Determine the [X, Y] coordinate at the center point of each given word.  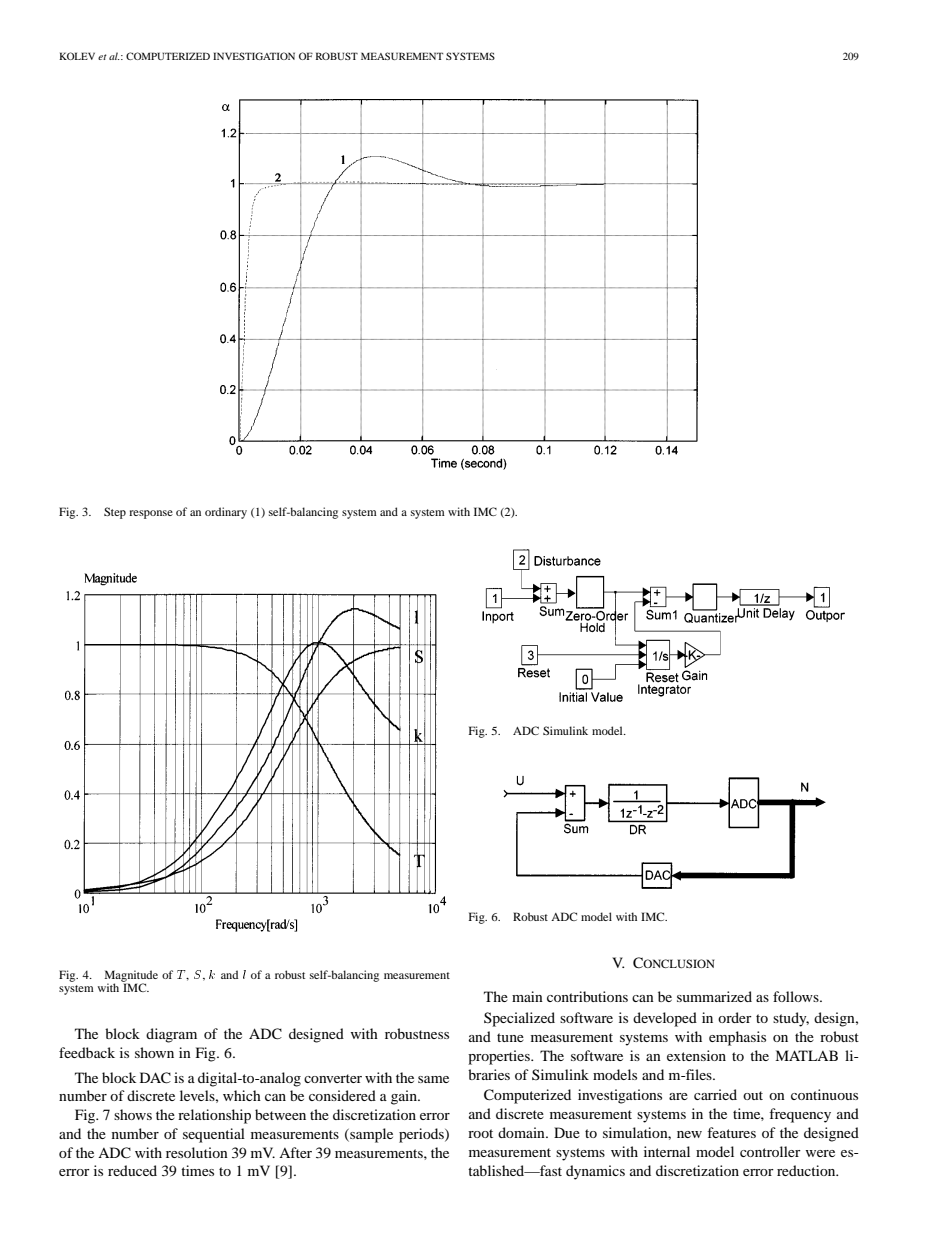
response [151, 514]
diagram [171, 1035]
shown [154, 1052]
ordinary [226, 513]
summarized [714, 996]
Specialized [519, 1019]
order [735, 1017]
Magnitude [131, 977]
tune [510, 1037]
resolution [197, 1152]
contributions [587, 996]
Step [115, 513]
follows [797, 996]
